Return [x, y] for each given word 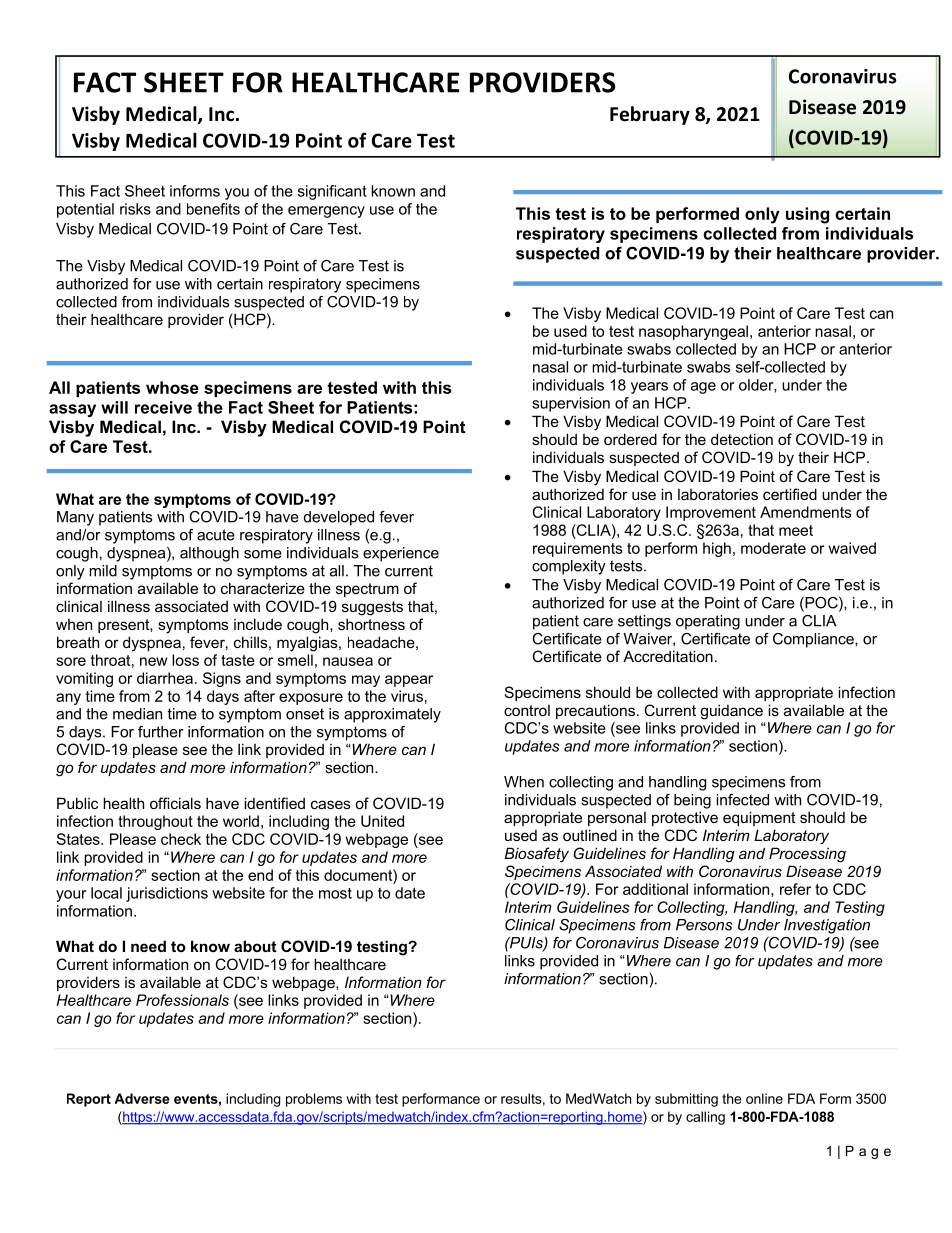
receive [163, 407]
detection [742, 439]
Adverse [142, 1098]
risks [135, 209]
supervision [571, 404]
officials [175, 803]
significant [332, 192]
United [382, 821]
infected [742, 800]
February [650, 115]
